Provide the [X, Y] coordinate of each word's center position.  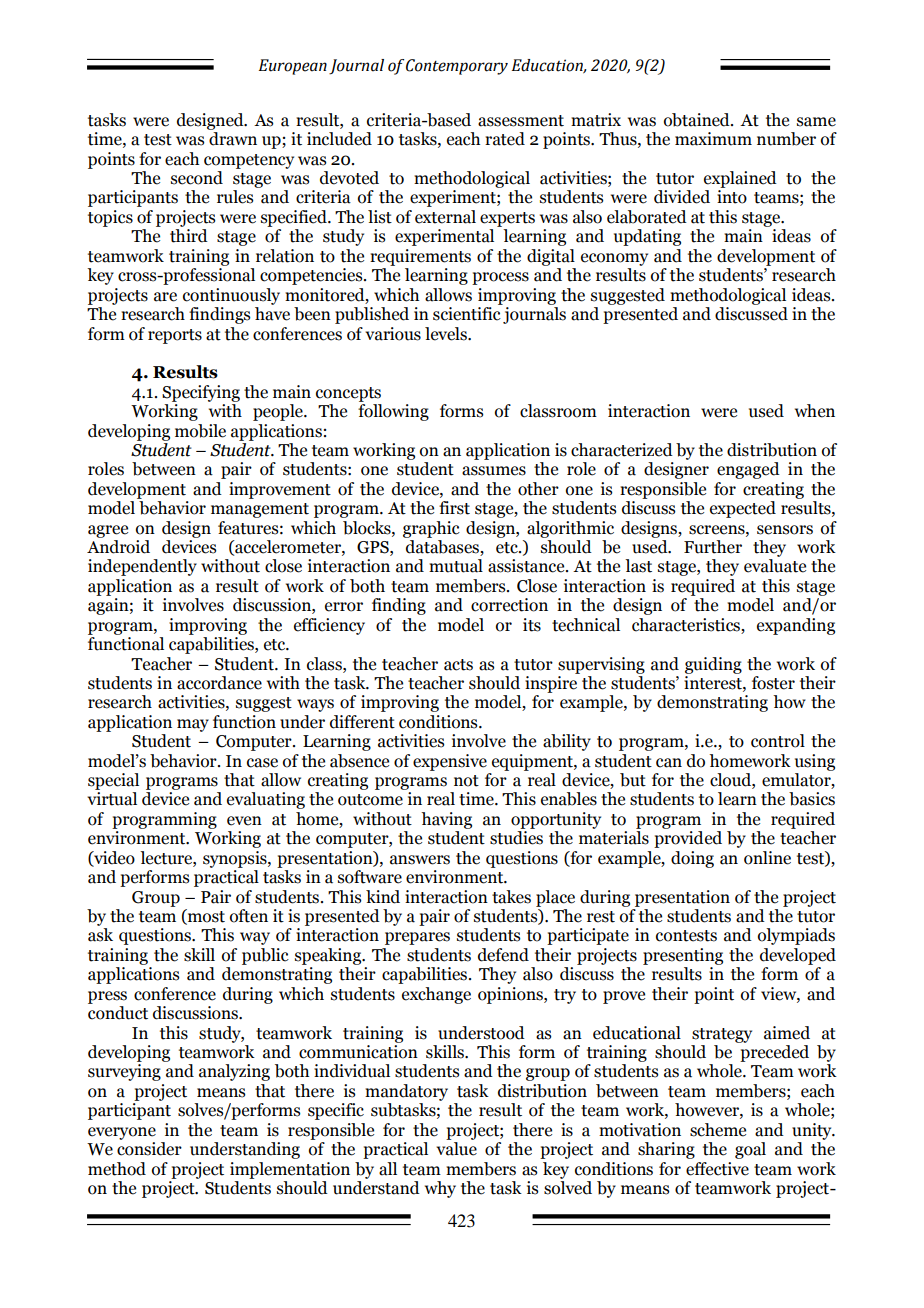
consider [149, 1149]
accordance [219, 683]
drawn [233, 139]
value [456, 1149]
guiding [713, 665]
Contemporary [457, 67]
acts [458, 665]
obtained [698, 120]
